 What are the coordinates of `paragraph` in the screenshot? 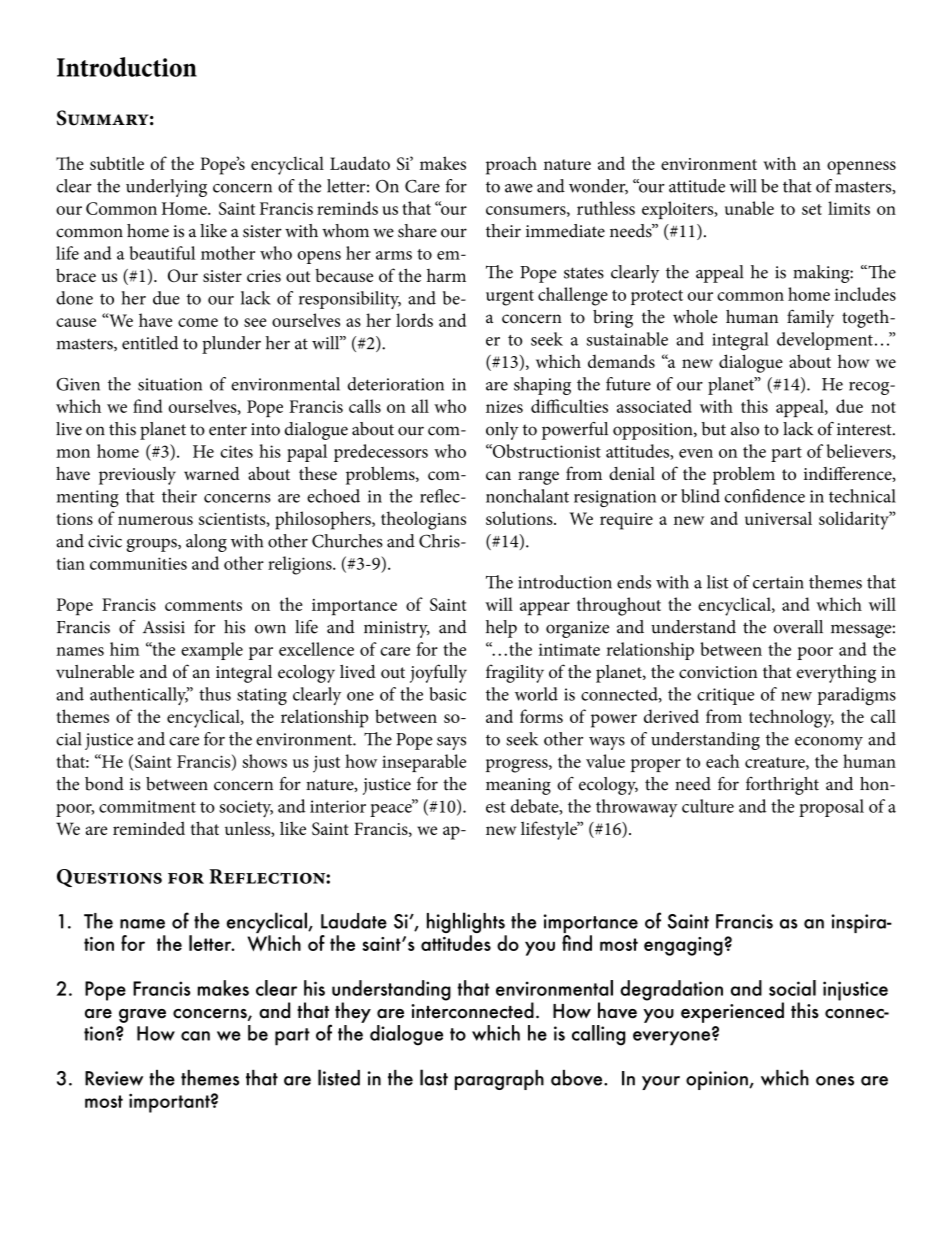 It's located at (499, 1080).
